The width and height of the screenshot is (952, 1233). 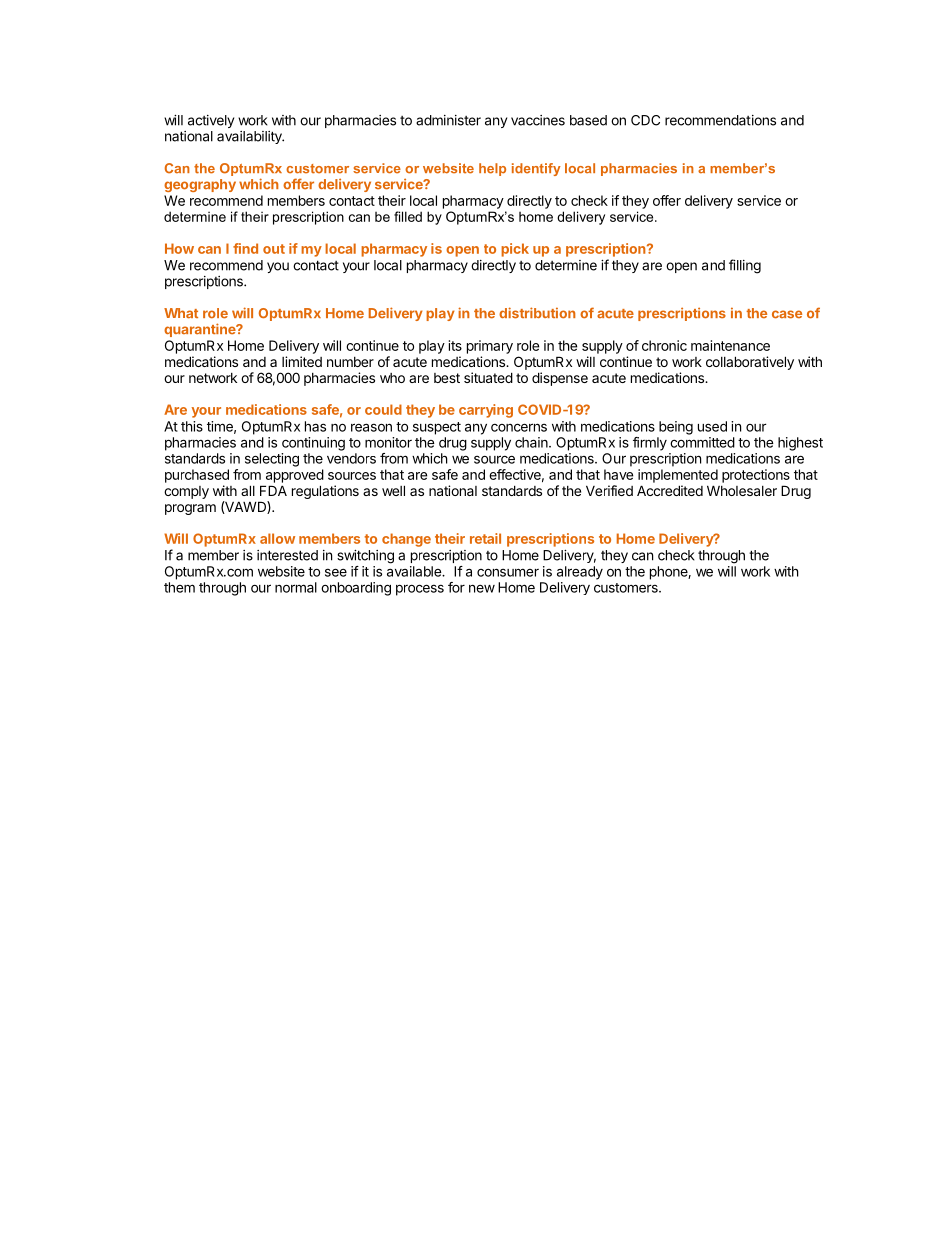 What do you see at coordinates (448, 120) in the screenshot?
I see `administer` at bounding box center [448, 120].
